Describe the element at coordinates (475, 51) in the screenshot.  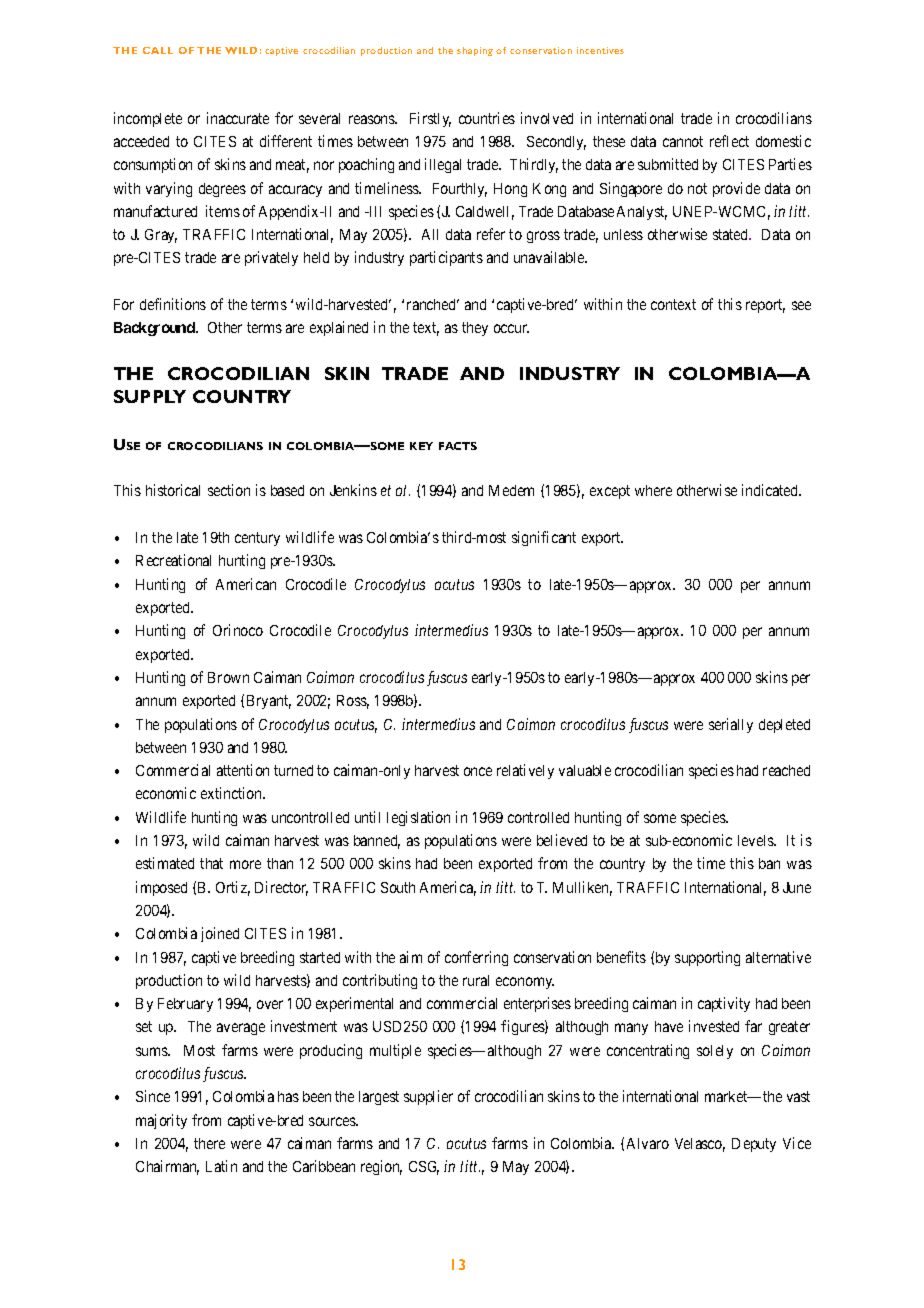
I see `shaping` at that location.
